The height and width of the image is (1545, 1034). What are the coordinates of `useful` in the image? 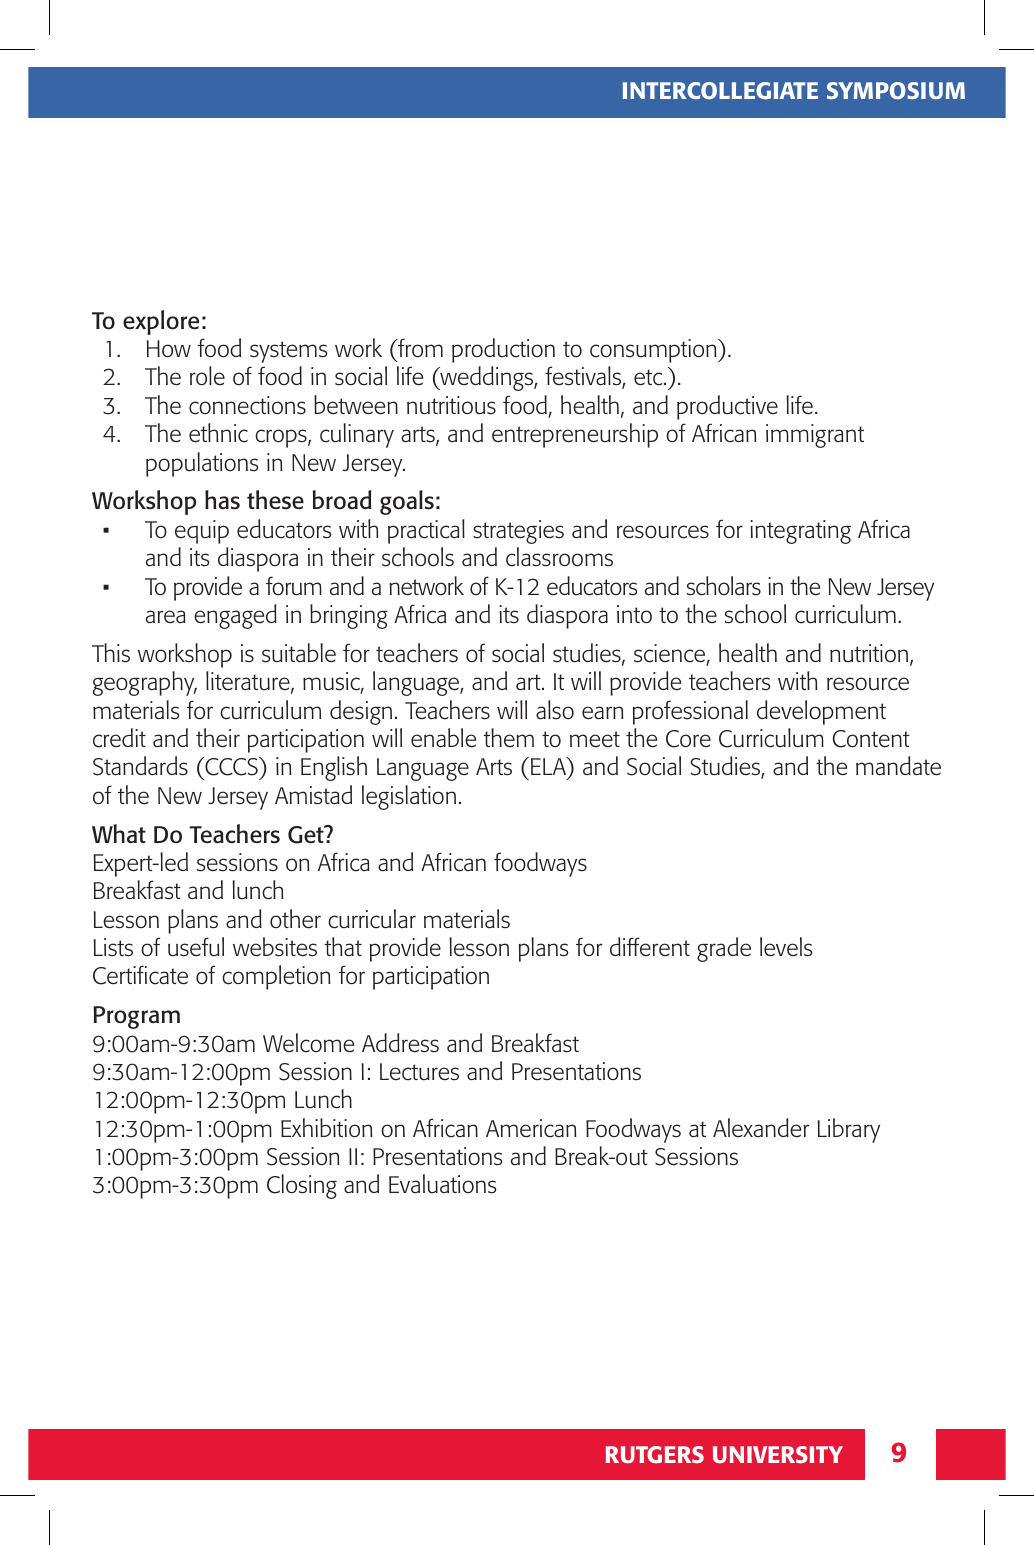 It's located at (196, 947).
